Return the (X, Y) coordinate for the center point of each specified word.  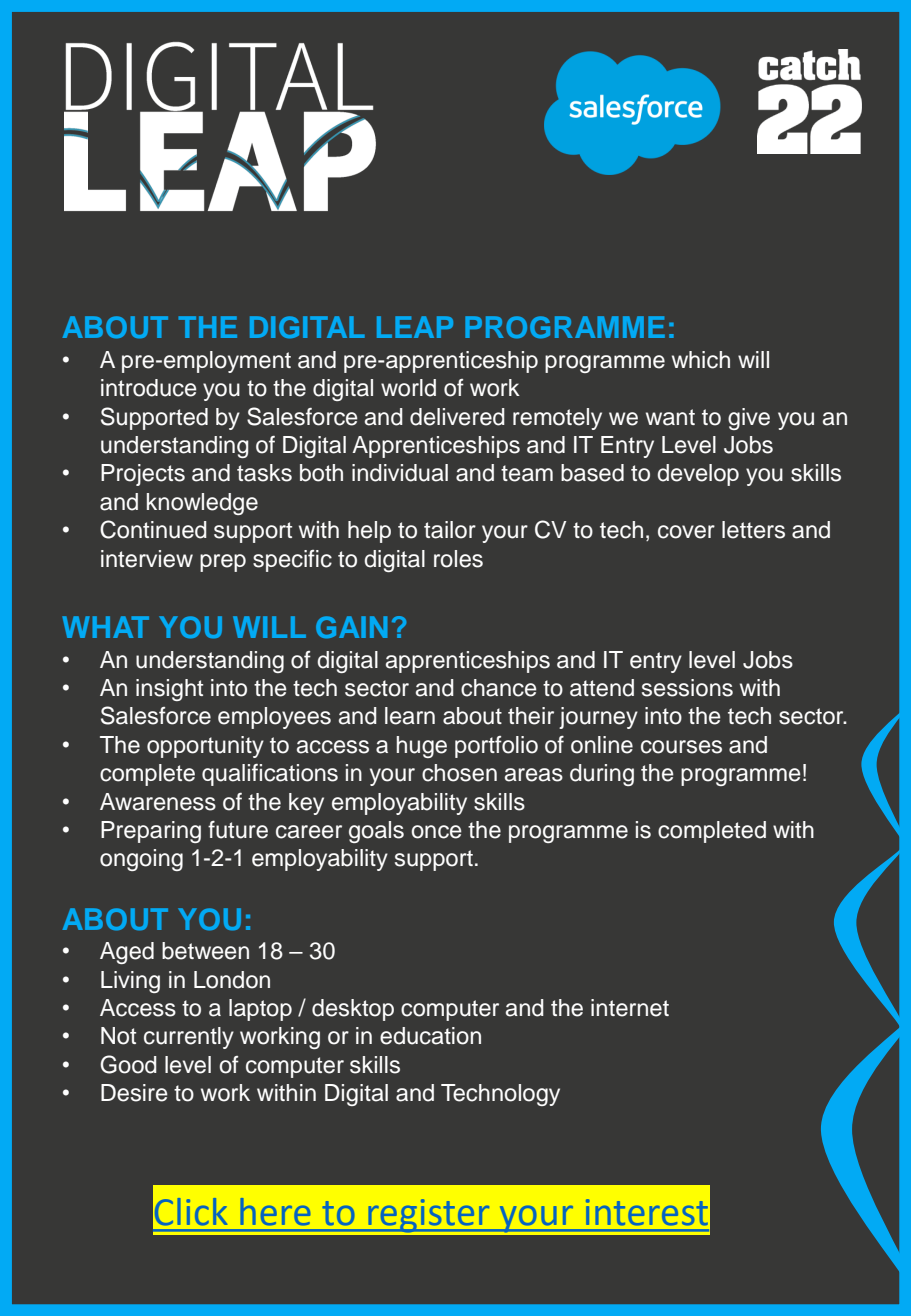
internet (630, 1008)
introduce (149, 388)
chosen (459, 773)
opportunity (205, 747)
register (429, 1215)
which (701, 360)
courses (681, 747)
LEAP (415, 327)
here (275, 1211)
